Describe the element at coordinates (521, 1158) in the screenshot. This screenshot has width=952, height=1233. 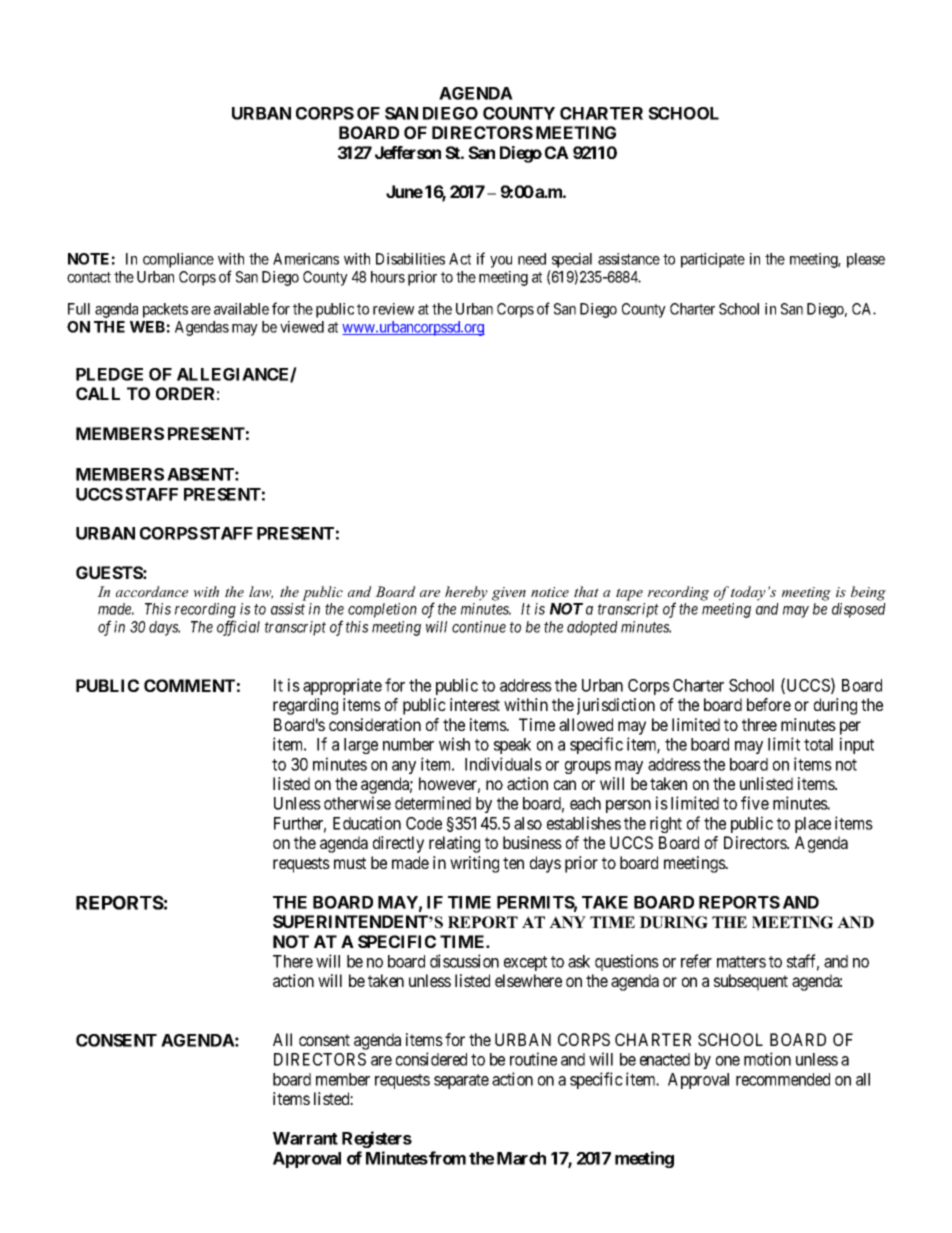
I see `March` at that location.
